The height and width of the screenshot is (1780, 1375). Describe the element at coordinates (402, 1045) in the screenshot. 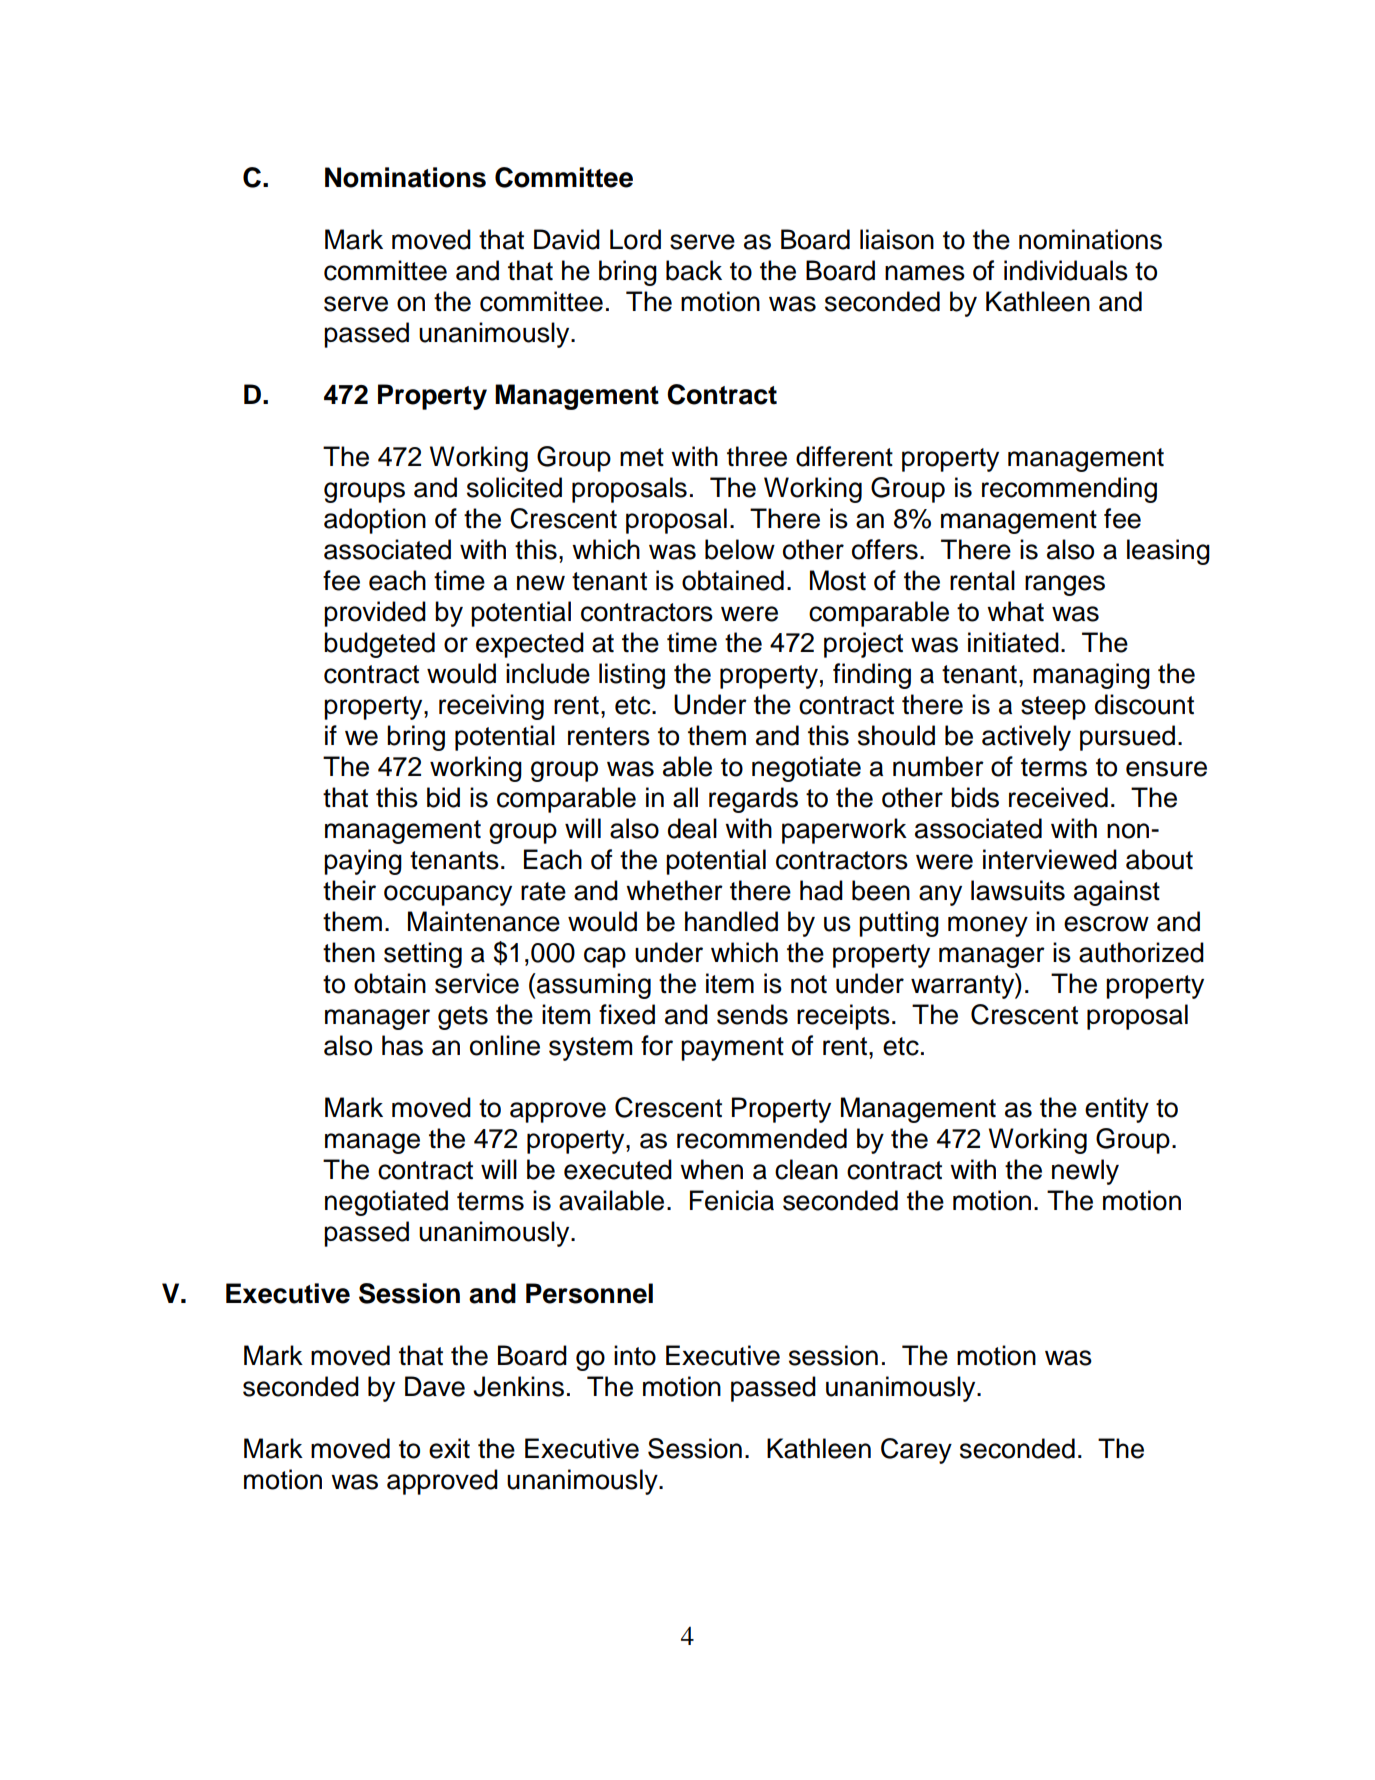

I see `has` at that location.
